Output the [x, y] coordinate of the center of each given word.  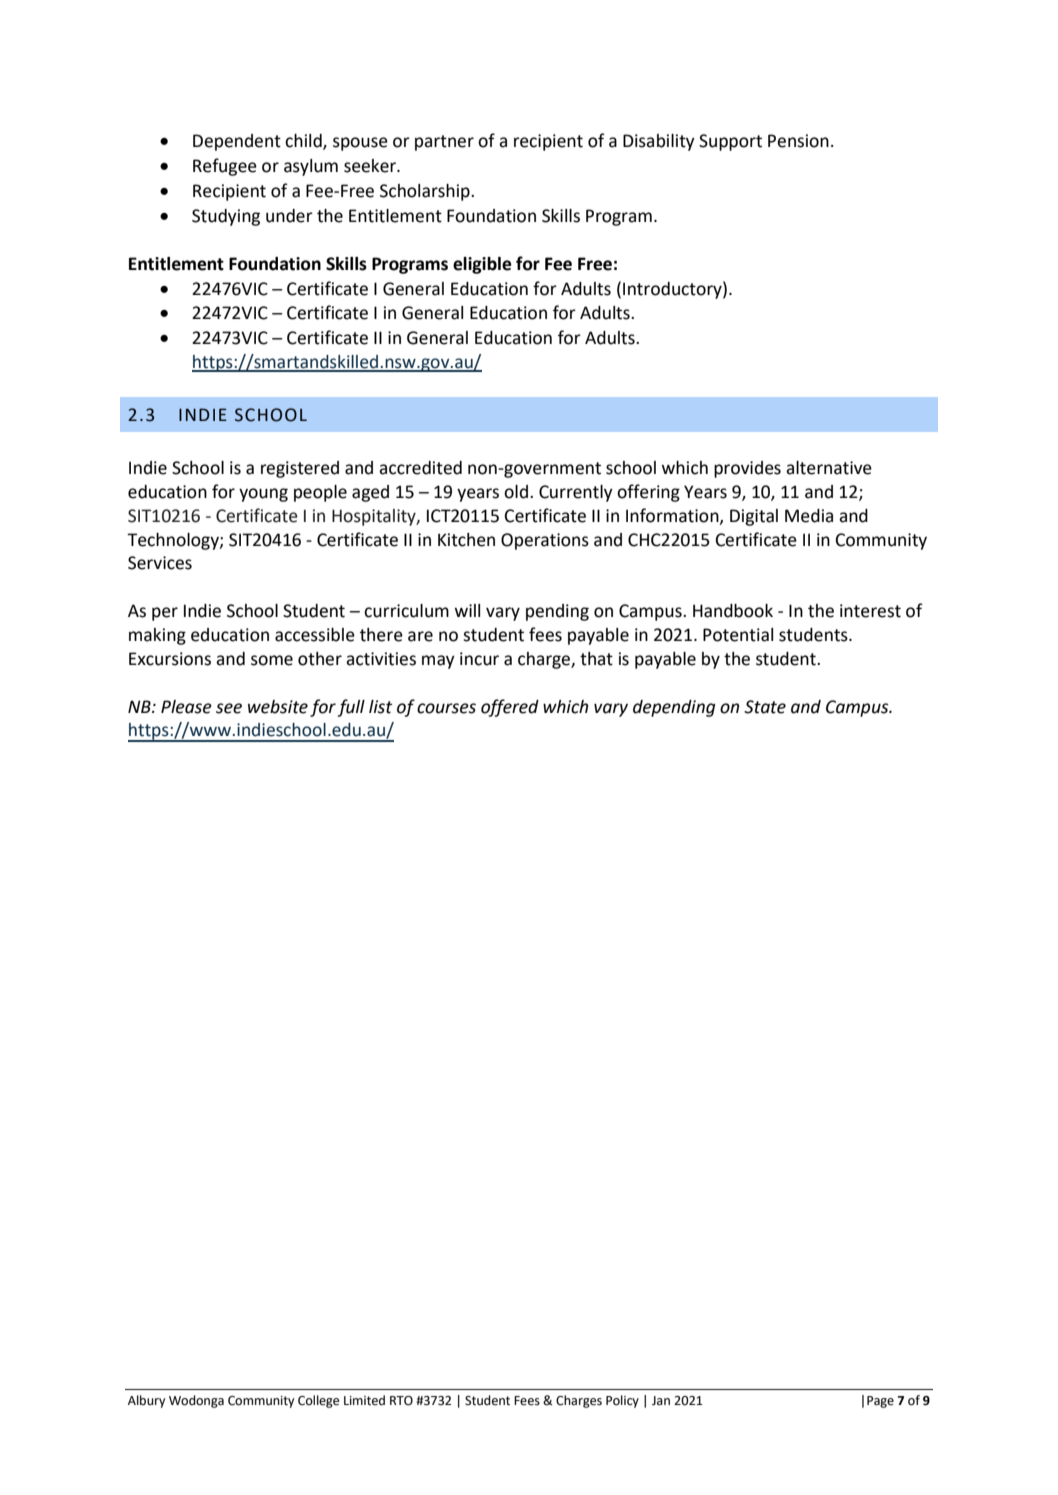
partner [444, 143]
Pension [798, 141]
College [318, 1401]
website [278, 707]
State [765, 707]
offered [510, 708]
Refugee [225, 167]
